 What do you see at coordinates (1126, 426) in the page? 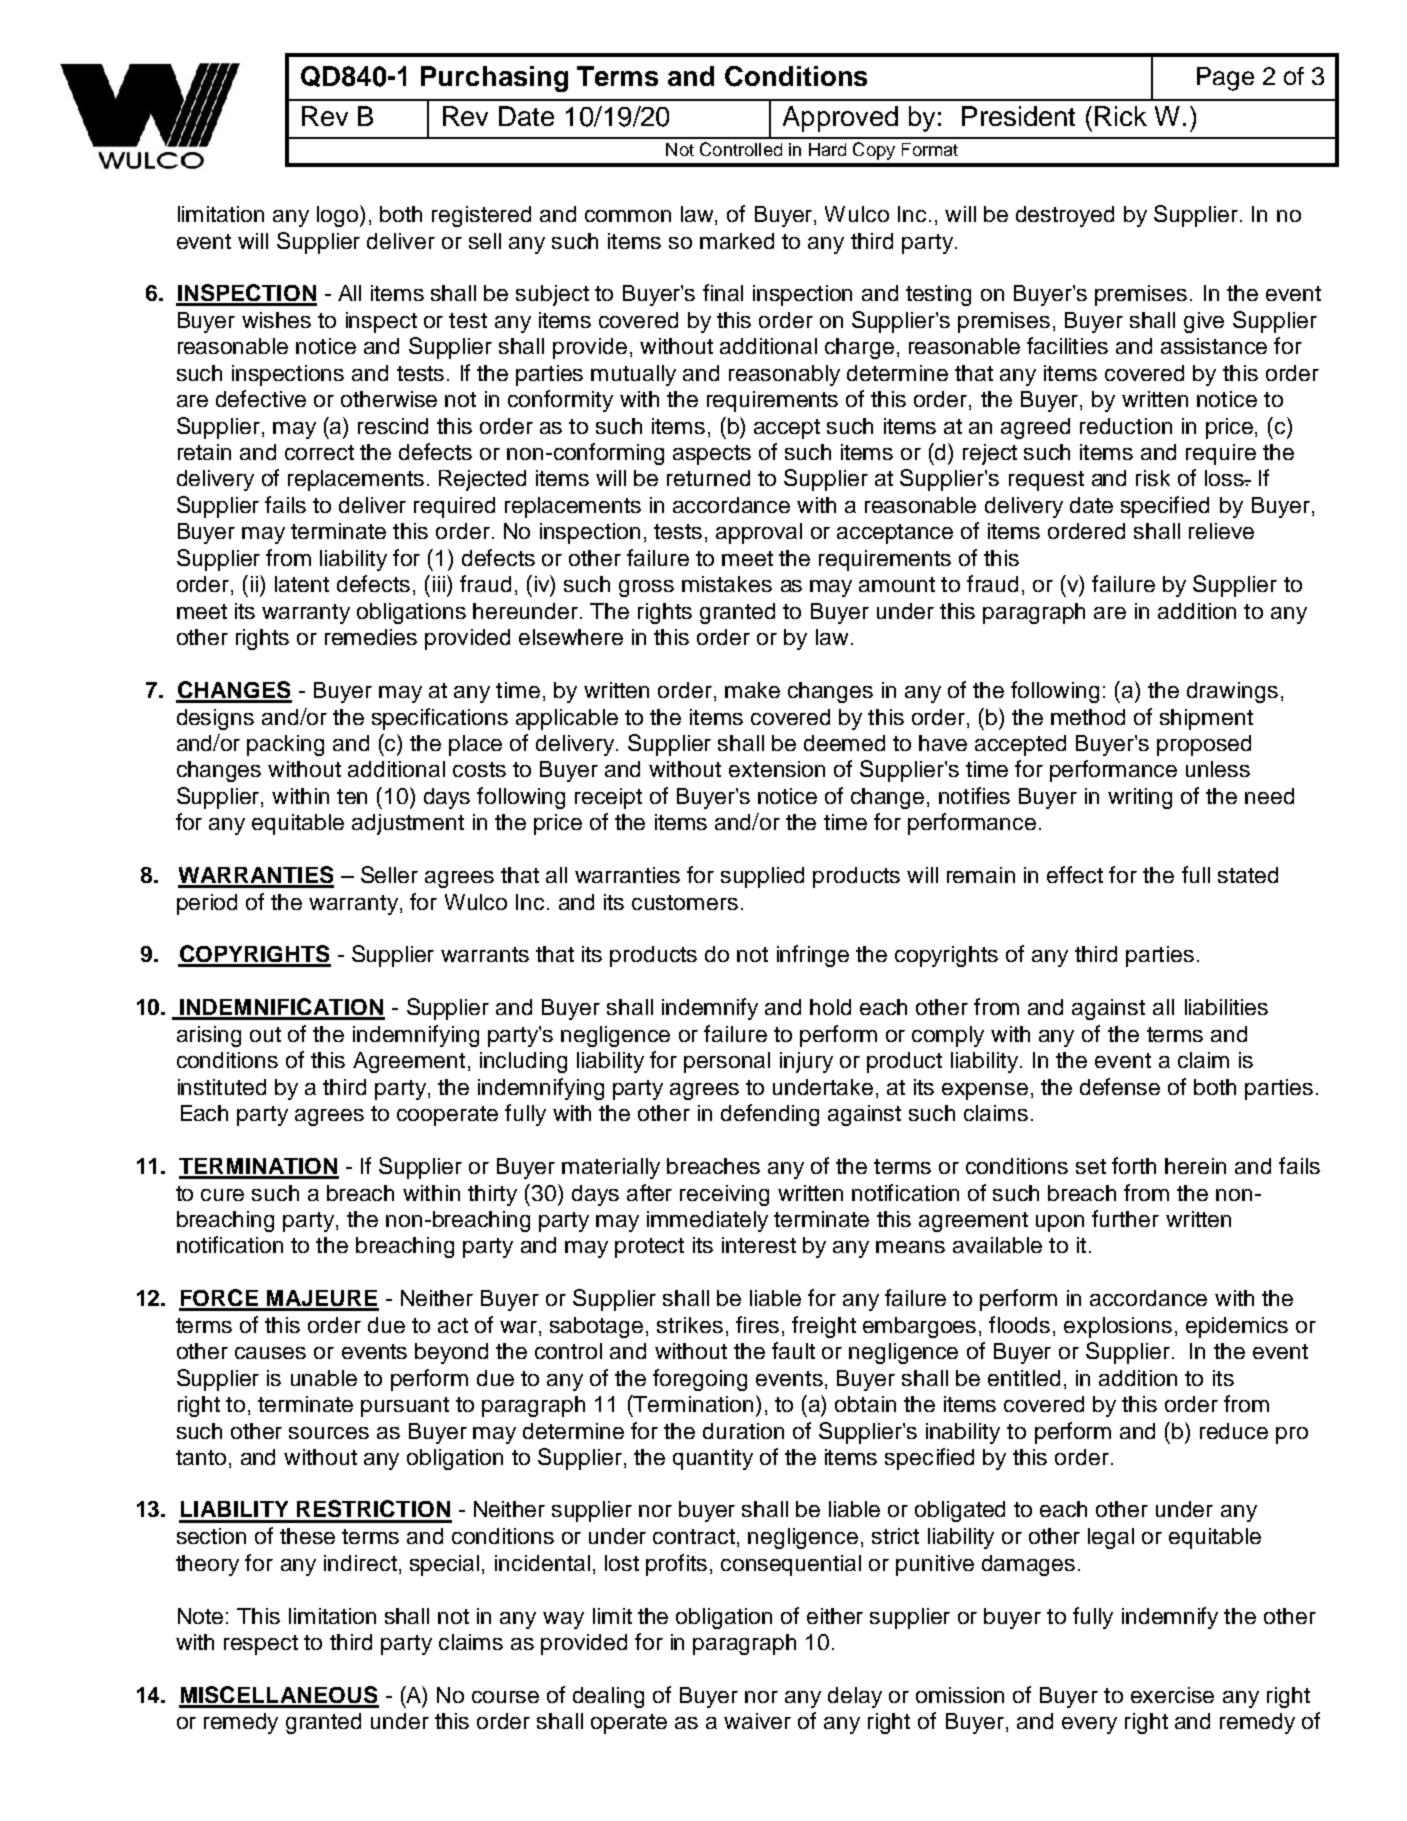
I see `reduction` at bounding box center [1126, 426].
